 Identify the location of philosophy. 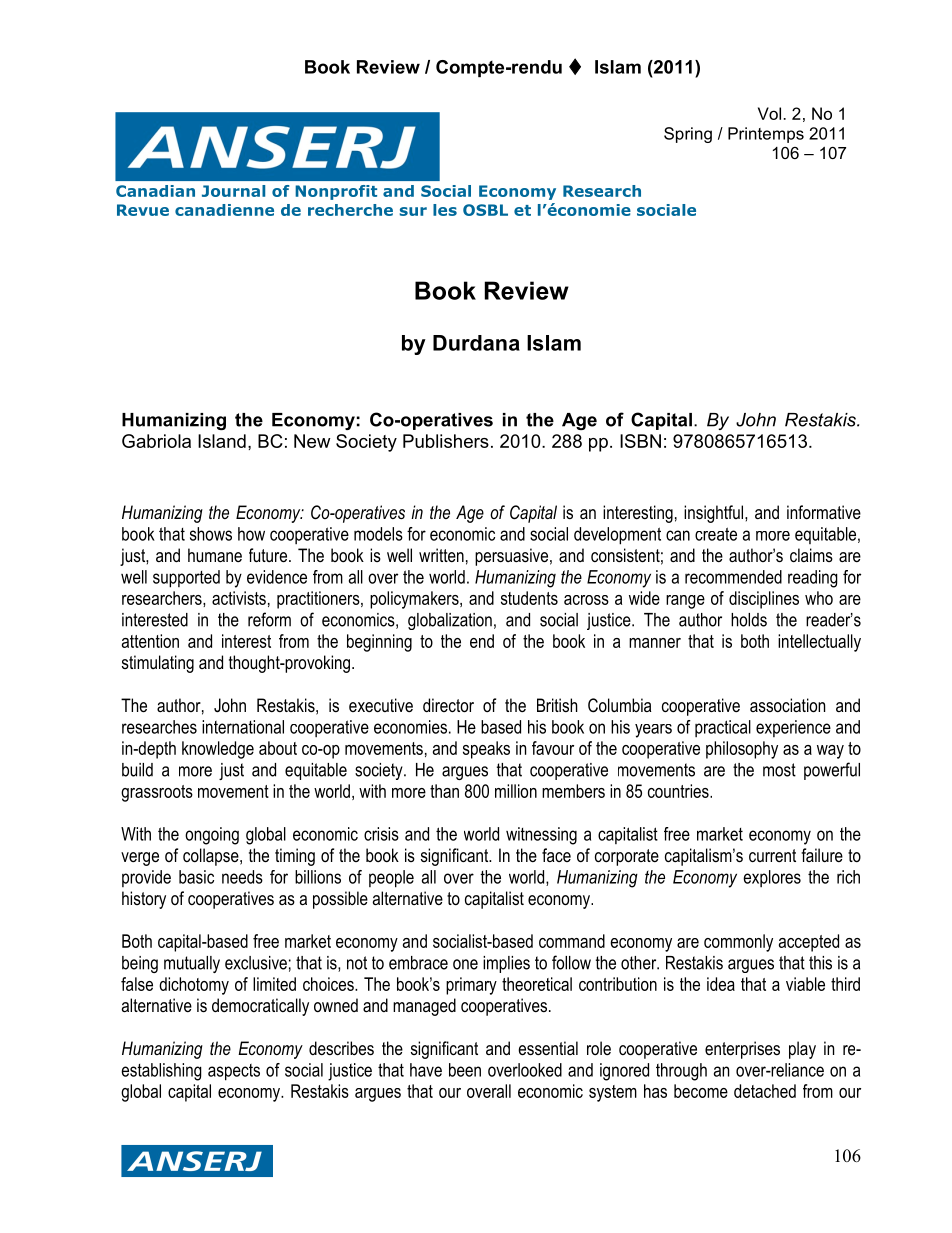
(742, 750).
